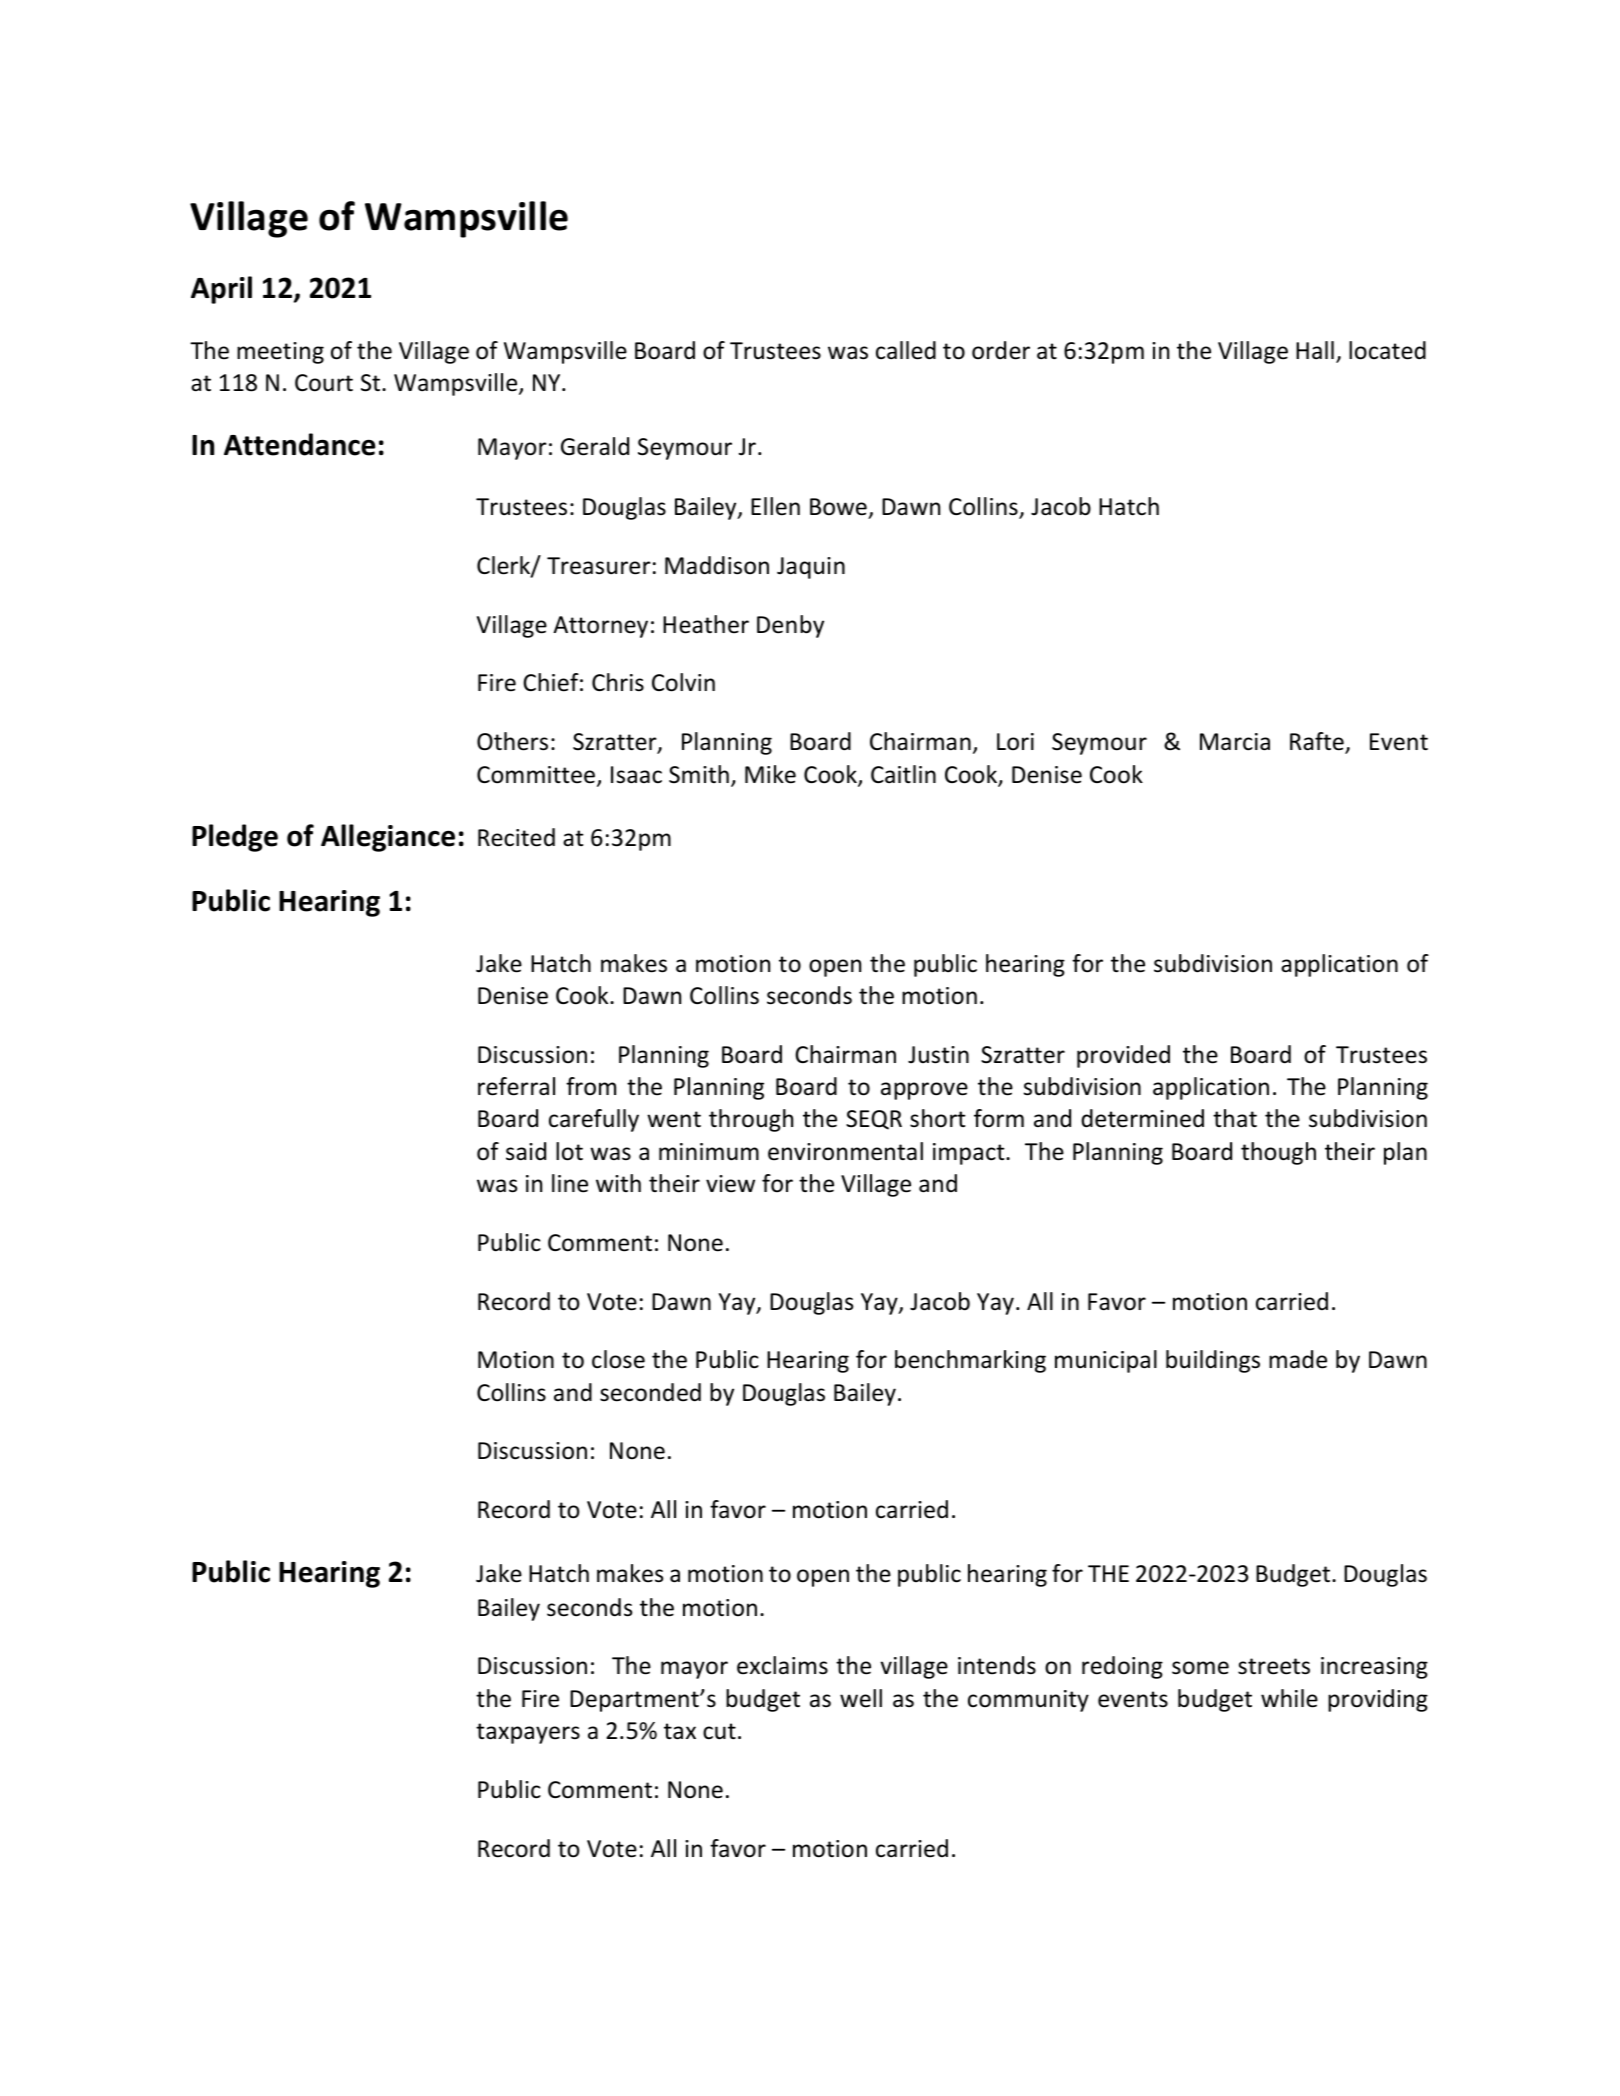 This screenshot has width=1620, height=2096. I want to click on referral, so click(516, 1086).
